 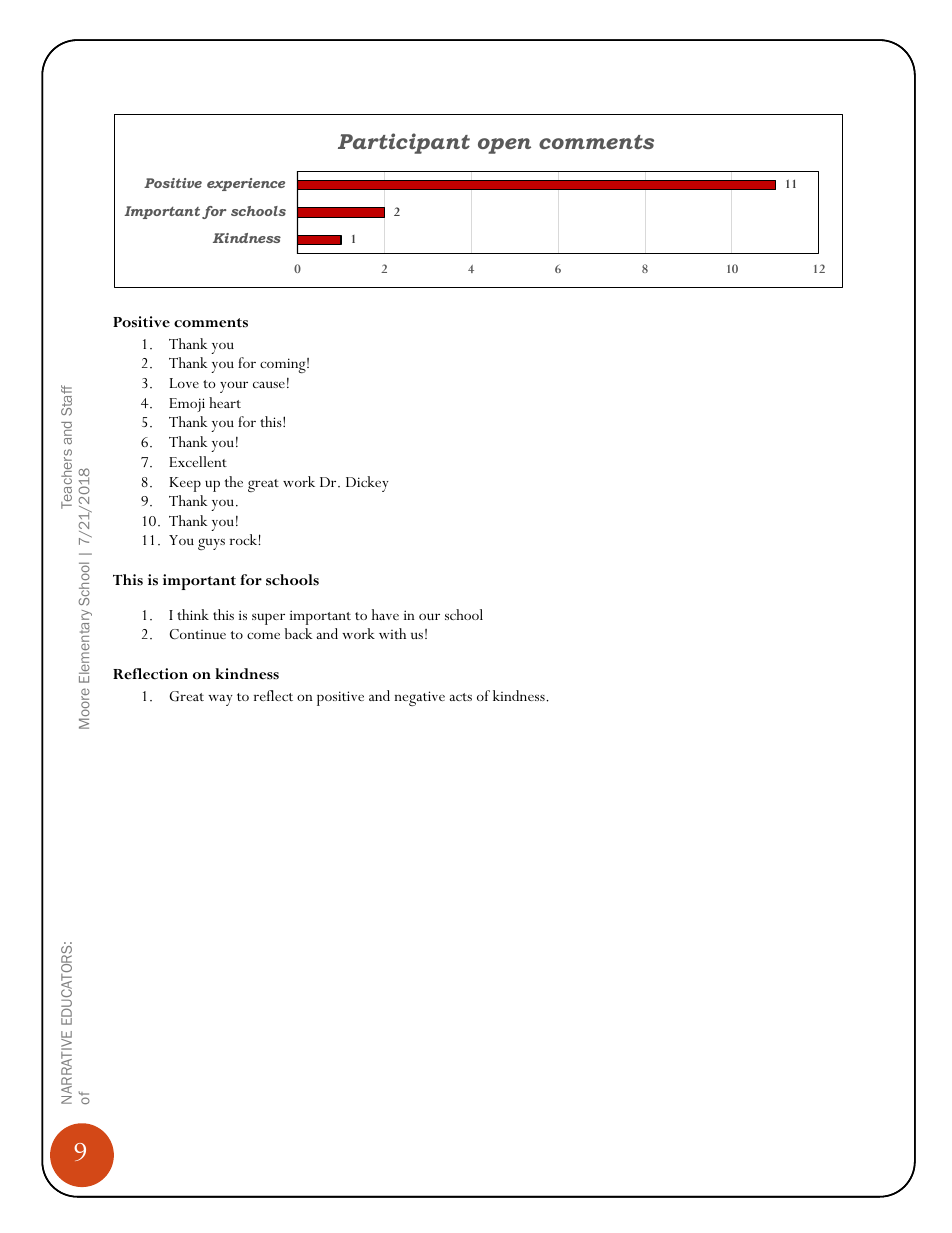 What do you see at coordinates (220, 700) in the page?
I see `way` at bounding box center [220, 700].
